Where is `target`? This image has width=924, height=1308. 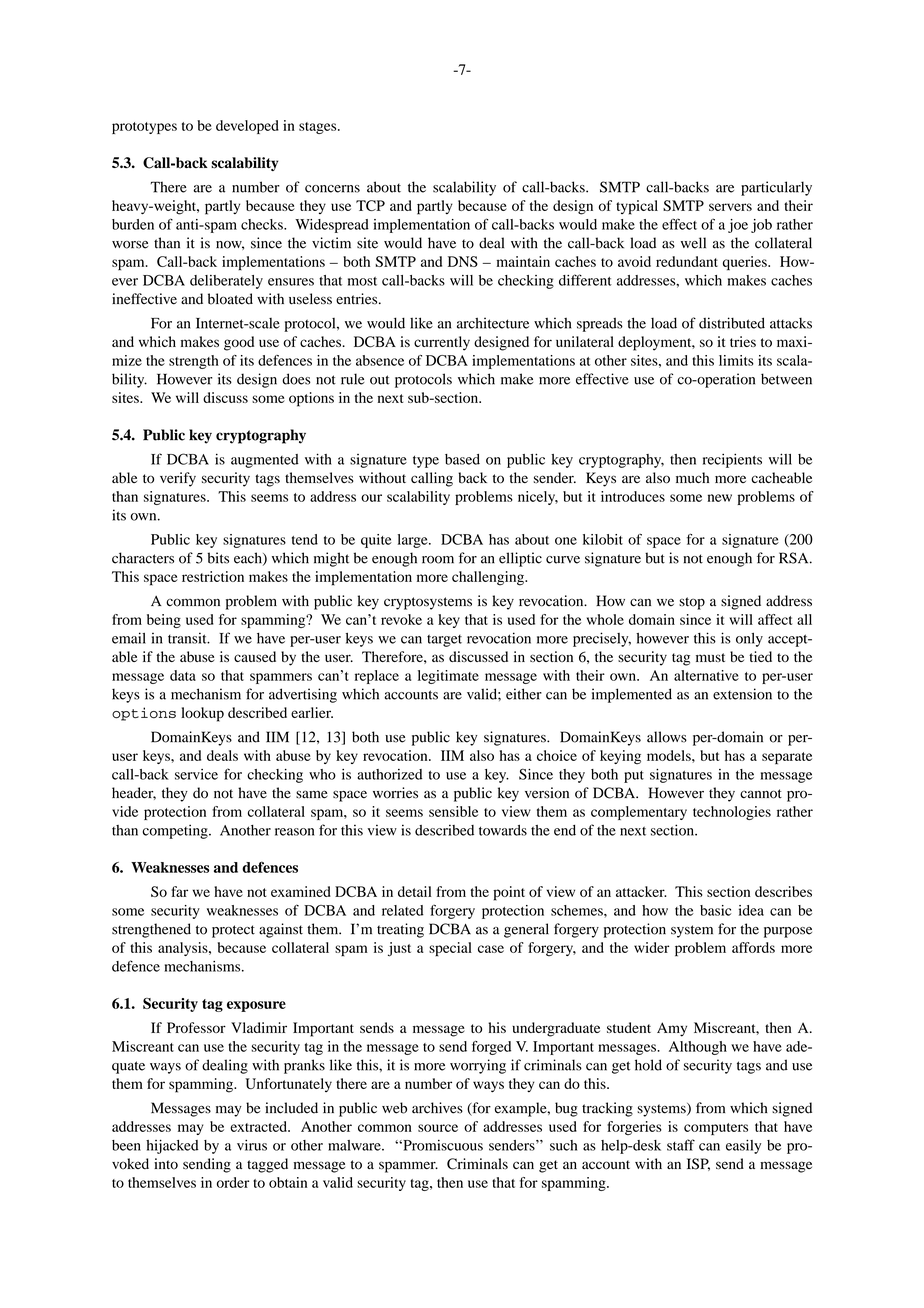
target is located at coordinates (444, 640).
